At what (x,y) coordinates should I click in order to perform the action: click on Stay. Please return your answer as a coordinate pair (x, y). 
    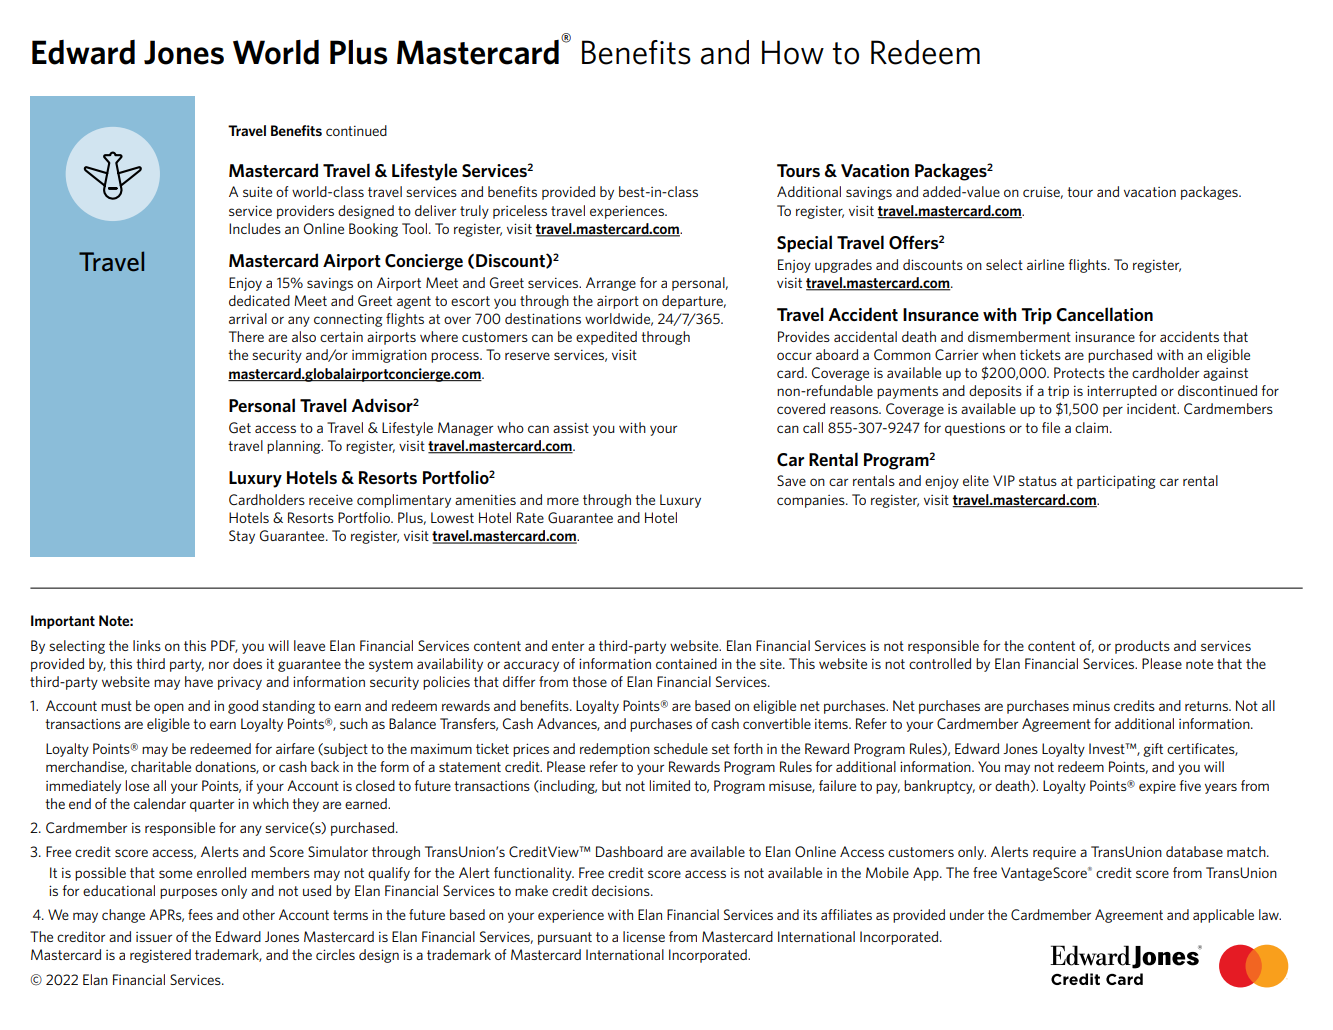
    Looking at the image, I should click on (242, 537).
